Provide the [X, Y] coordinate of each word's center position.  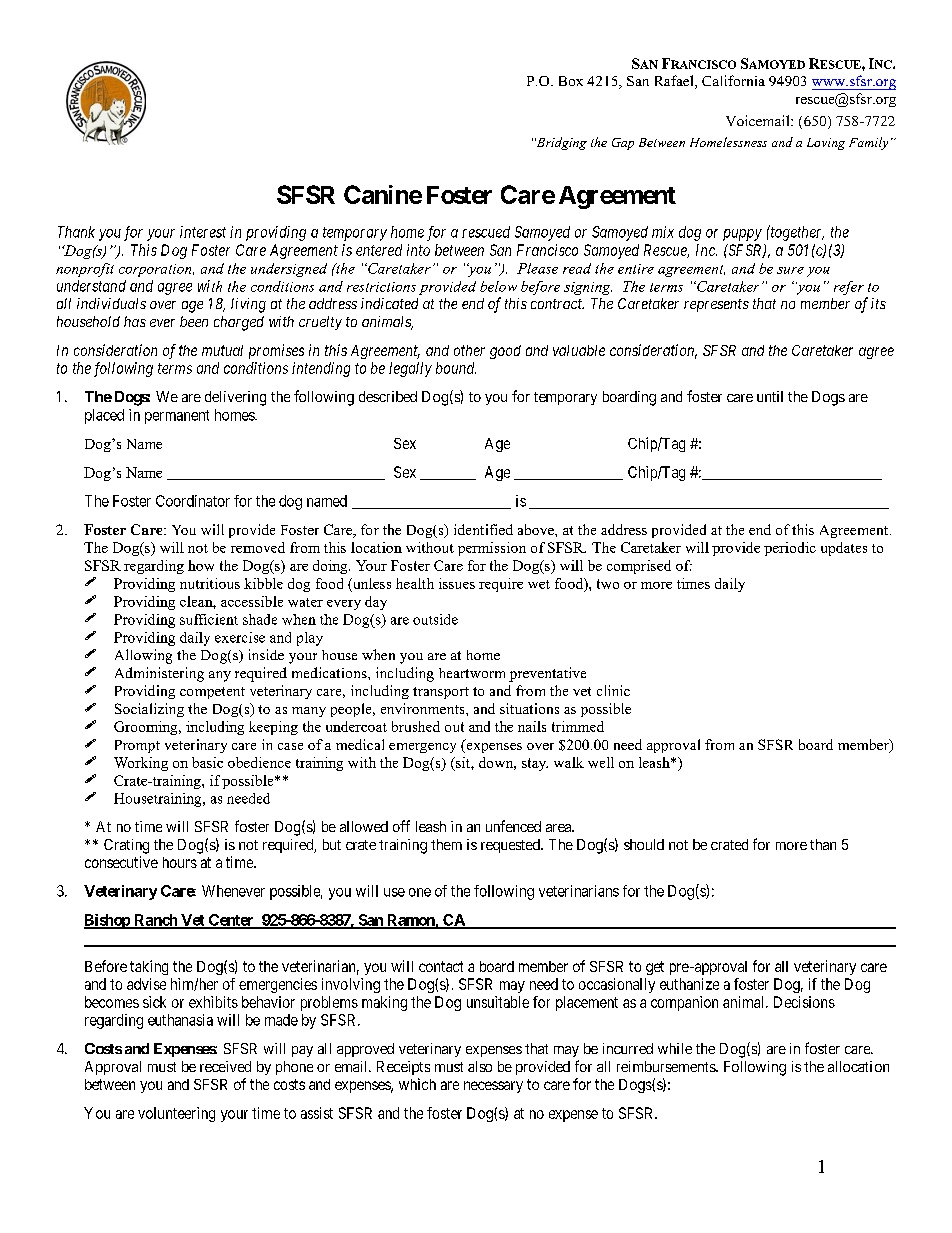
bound [456, 368]
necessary [493, 1087]
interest [203, 232]
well [601, 762]
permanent [177, 417]
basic [207, 762]
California [733, 80]
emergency [422, 748]
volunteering [176, 1114]
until [770, 396]
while [675, 1048]
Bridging [561, 143]
